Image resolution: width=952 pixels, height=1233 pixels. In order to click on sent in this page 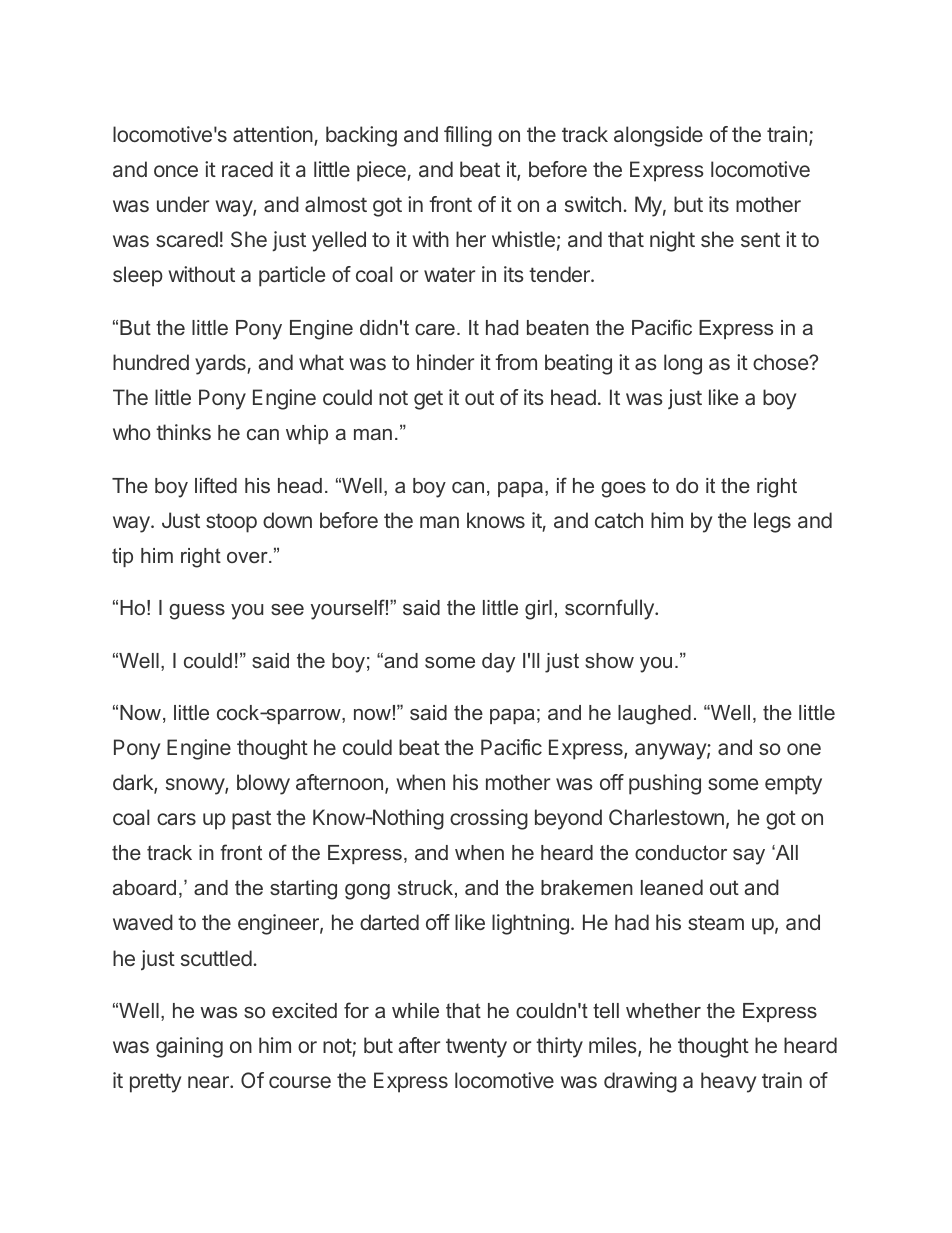, I will do `click(760, 239)`.
